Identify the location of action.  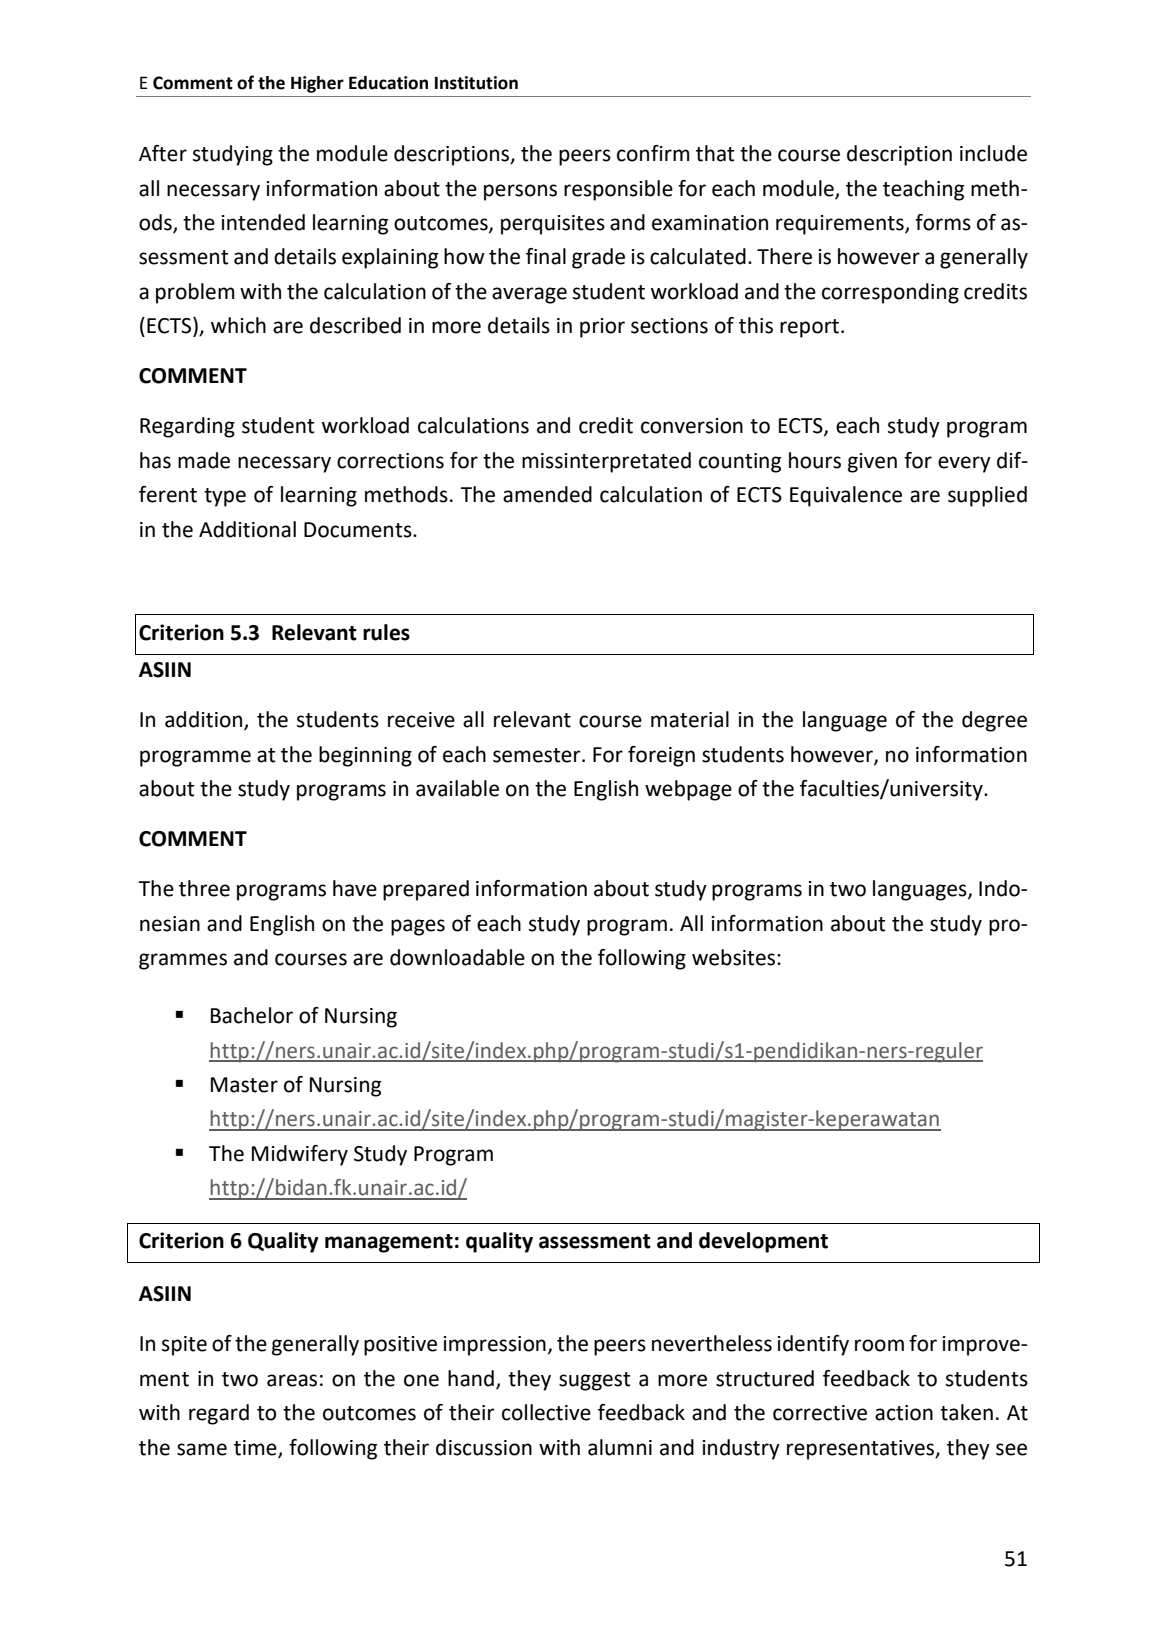
(904, 1413).
